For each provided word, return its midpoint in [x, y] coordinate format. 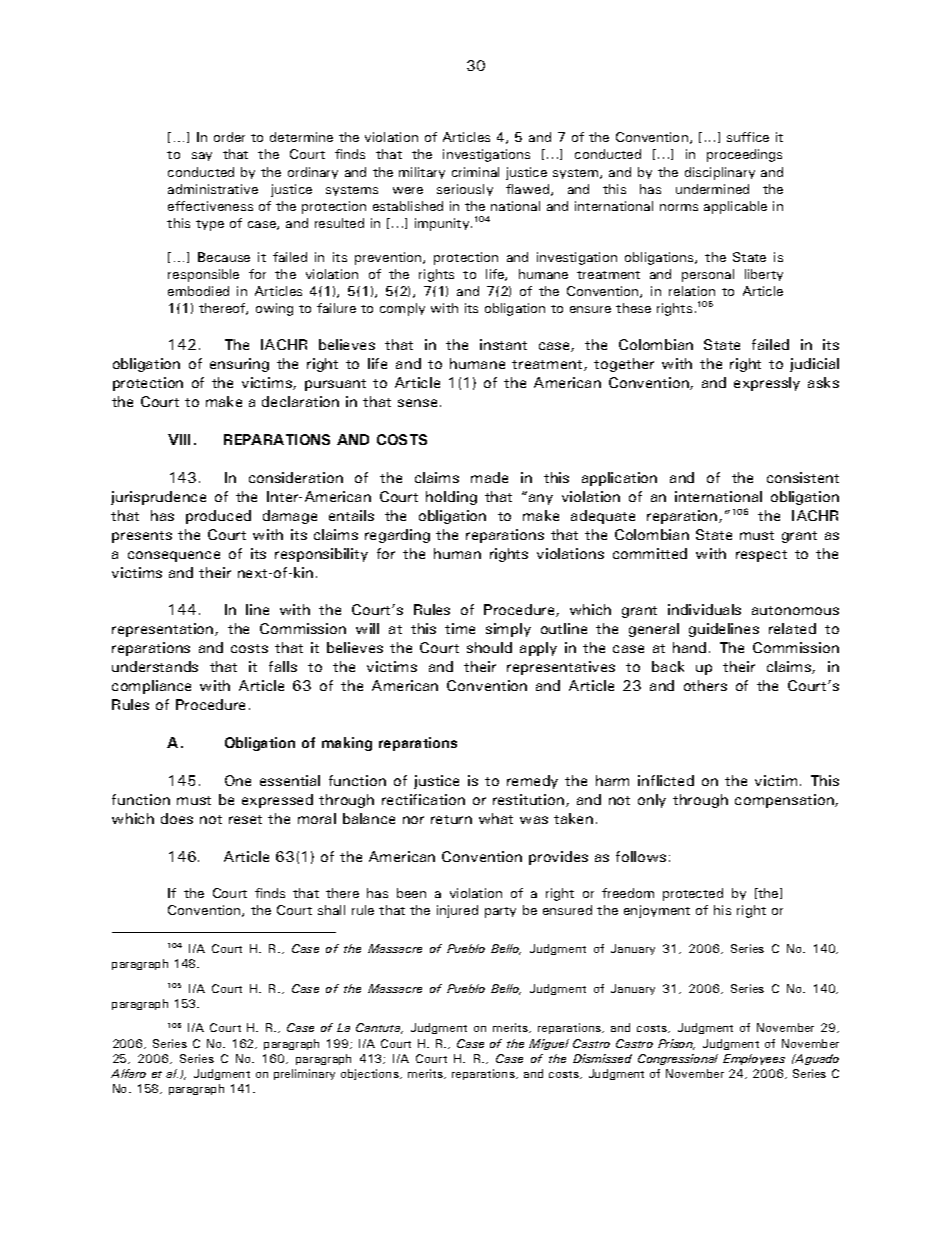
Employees [754, 1059]
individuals [704, 609]
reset [245, 819]
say [202, 156]
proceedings [744, 155]
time [460, 628]
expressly [767, 384]
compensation [785, 801]
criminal [475, 172]
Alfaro [128, 1073]
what [496, 818]
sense [417, 403]
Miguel [549, 1044]
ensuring [239, 365]
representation [164, 630]
